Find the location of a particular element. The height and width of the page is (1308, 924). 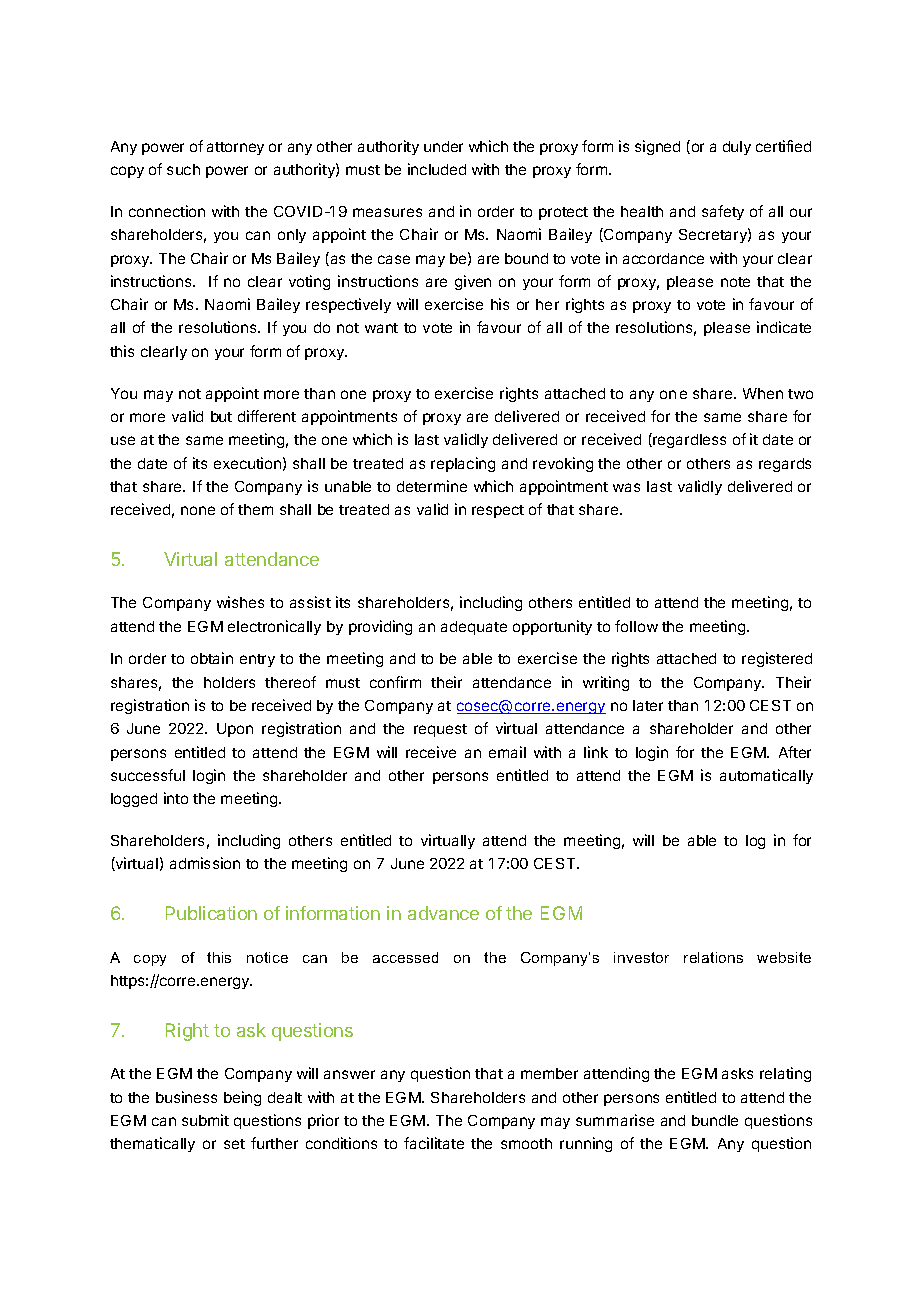

facilitate is located at coordinates (434, 1143).
